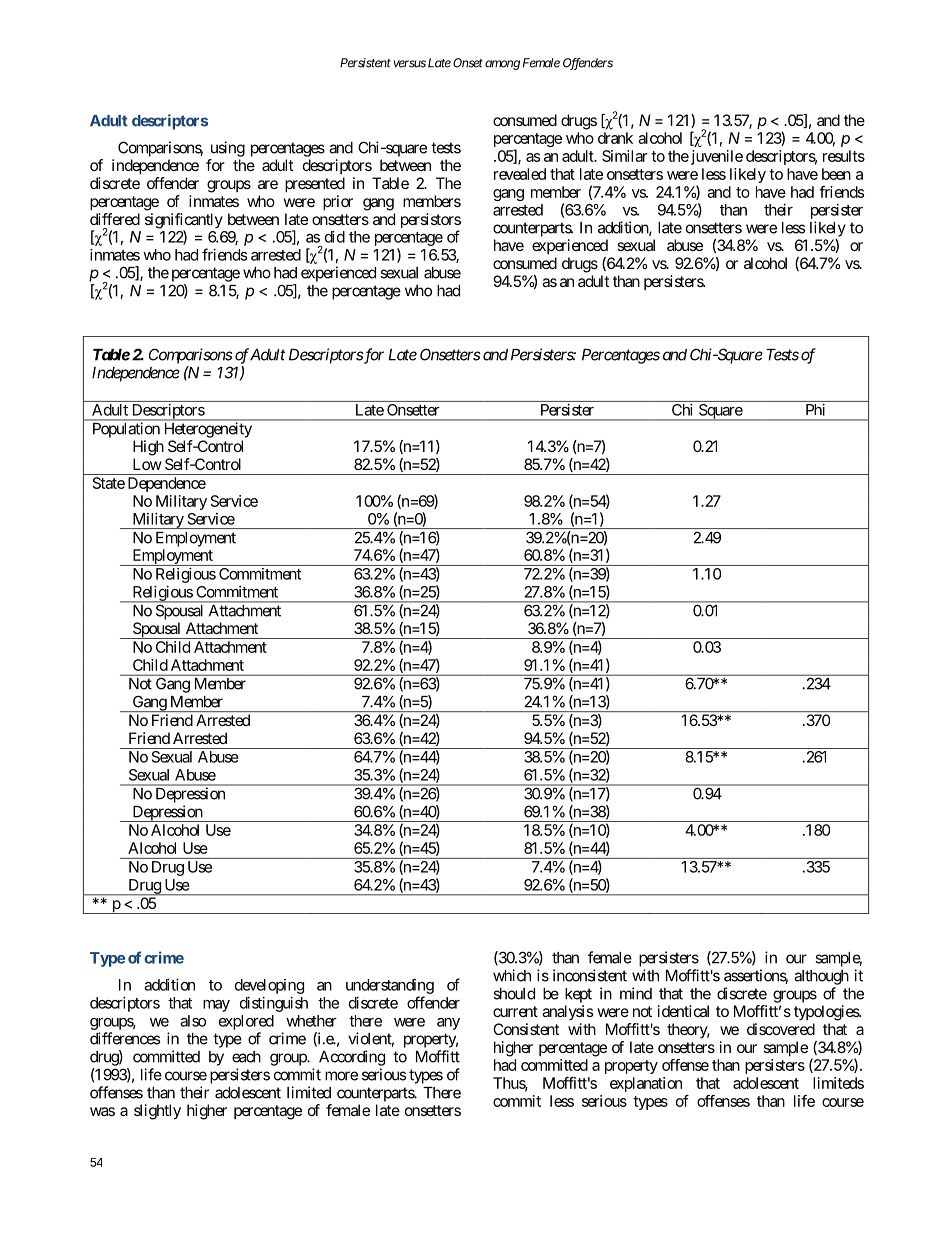  Describe the element at coordinates (781, 1029) in the page. I see `discovered` at that location.
